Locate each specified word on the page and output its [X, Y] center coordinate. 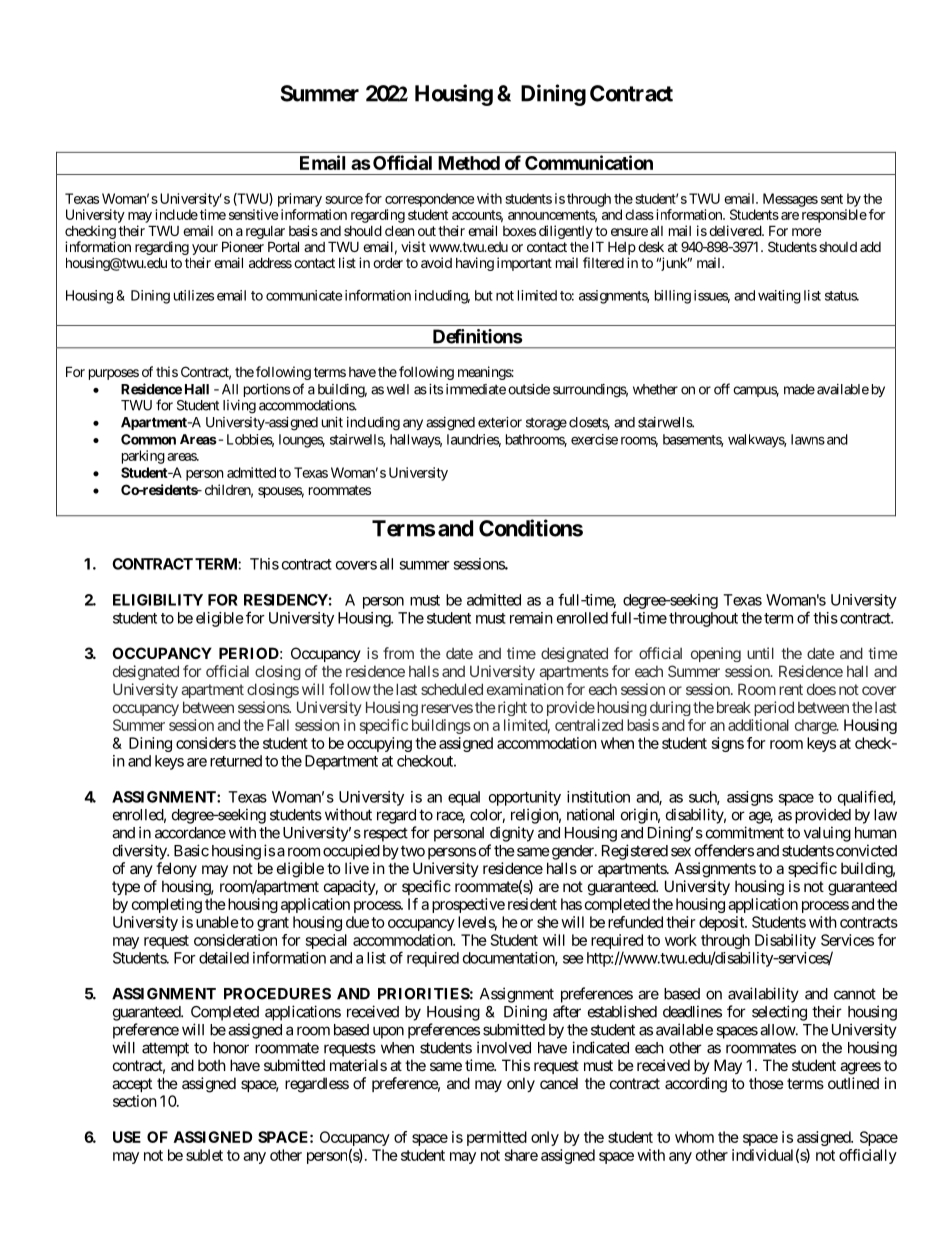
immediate [476, 389]
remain [531, 618]
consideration [235, 940]
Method [469, 163]
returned [236, 761]
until [760, 653]
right [511, 708]
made [799, 389]
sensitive [253, 214]
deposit [722, 923]
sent [832, 199]
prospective [468, 905]
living [239, 407]
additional [758, 725]
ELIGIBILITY [158, 600]
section [135, 1101]
